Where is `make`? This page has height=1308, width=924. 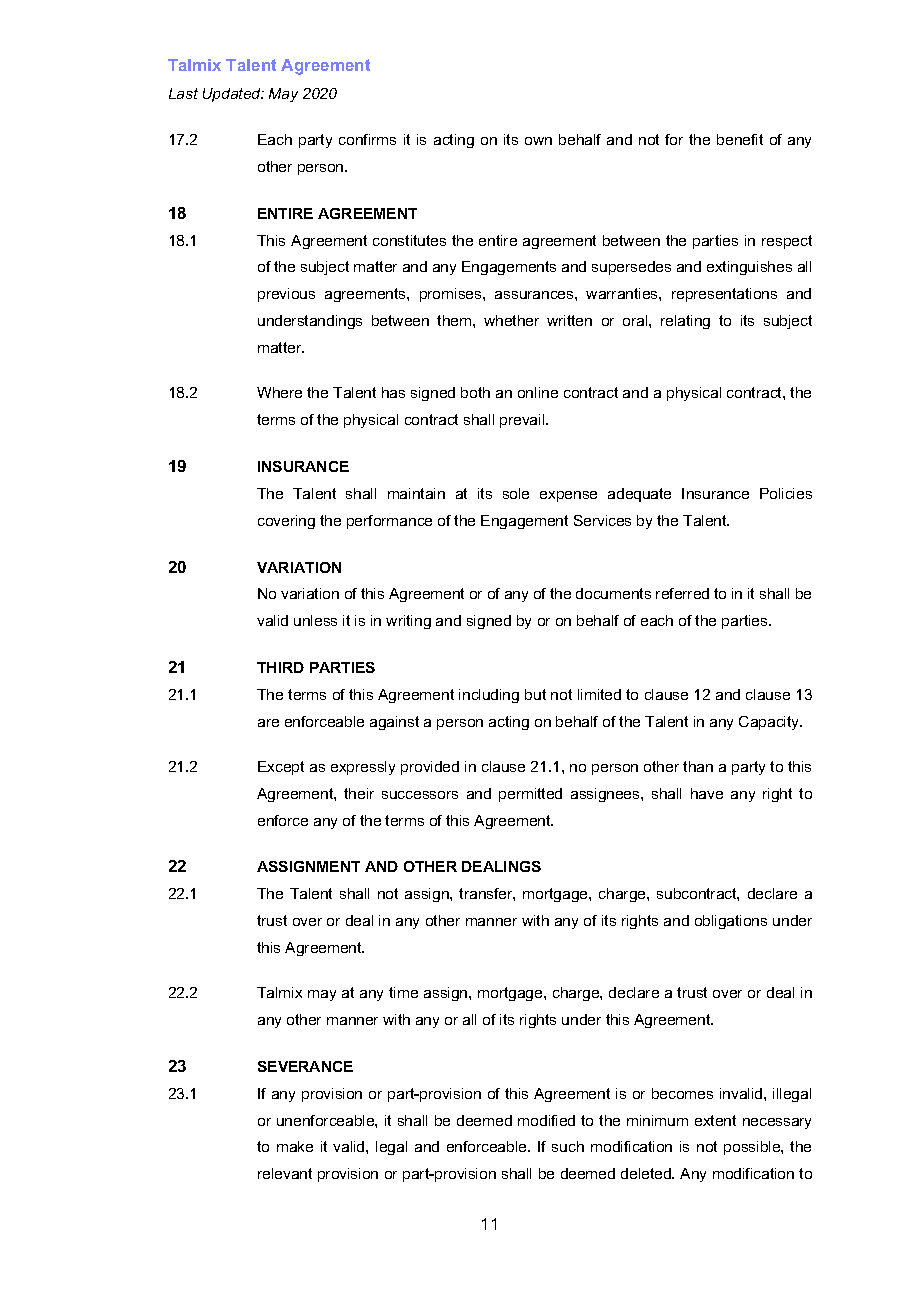
make is located at coordinates (295, 1146).
